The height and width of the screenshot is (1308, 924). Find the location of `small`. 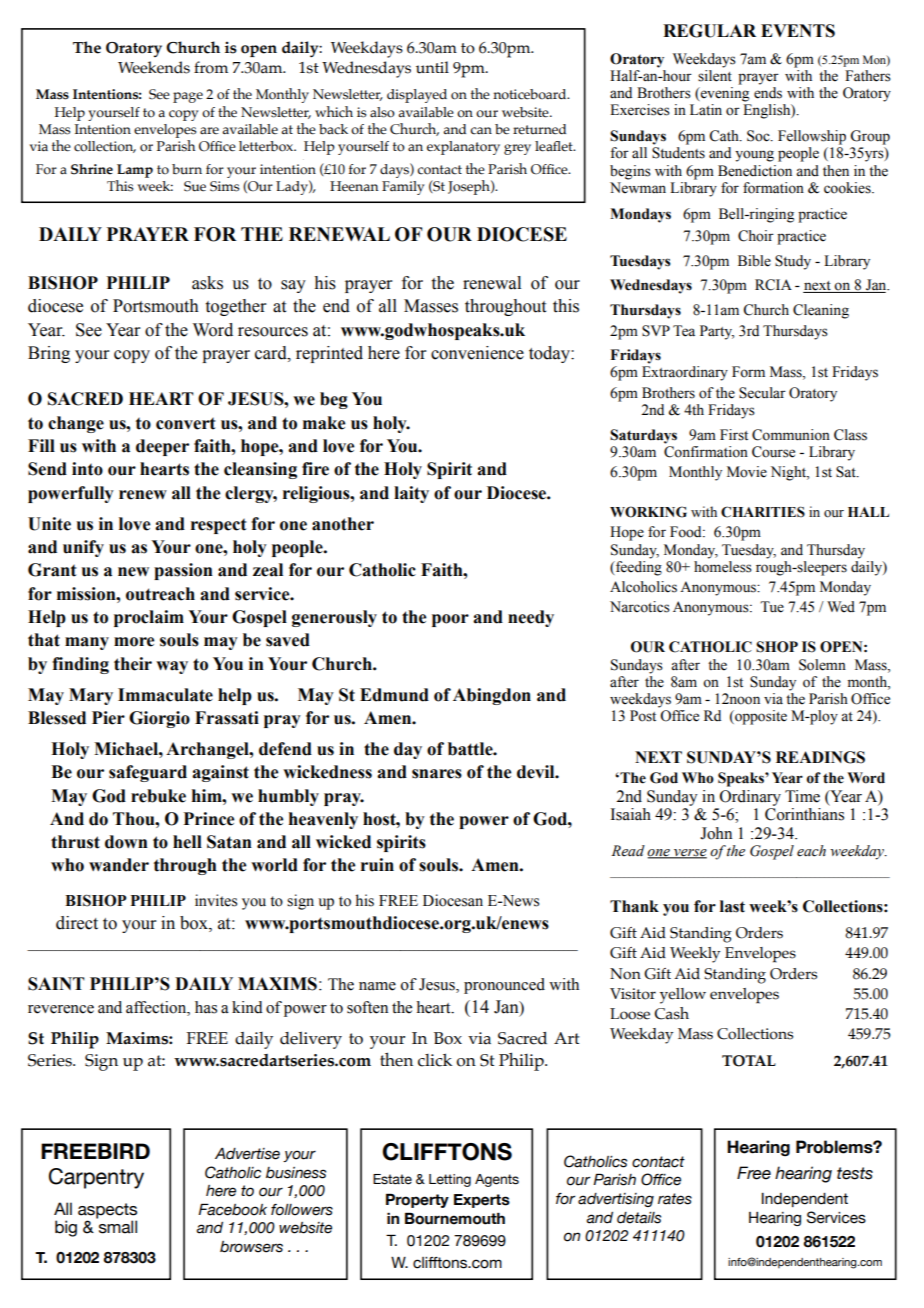

small is located at coordinates (118, 1227).
